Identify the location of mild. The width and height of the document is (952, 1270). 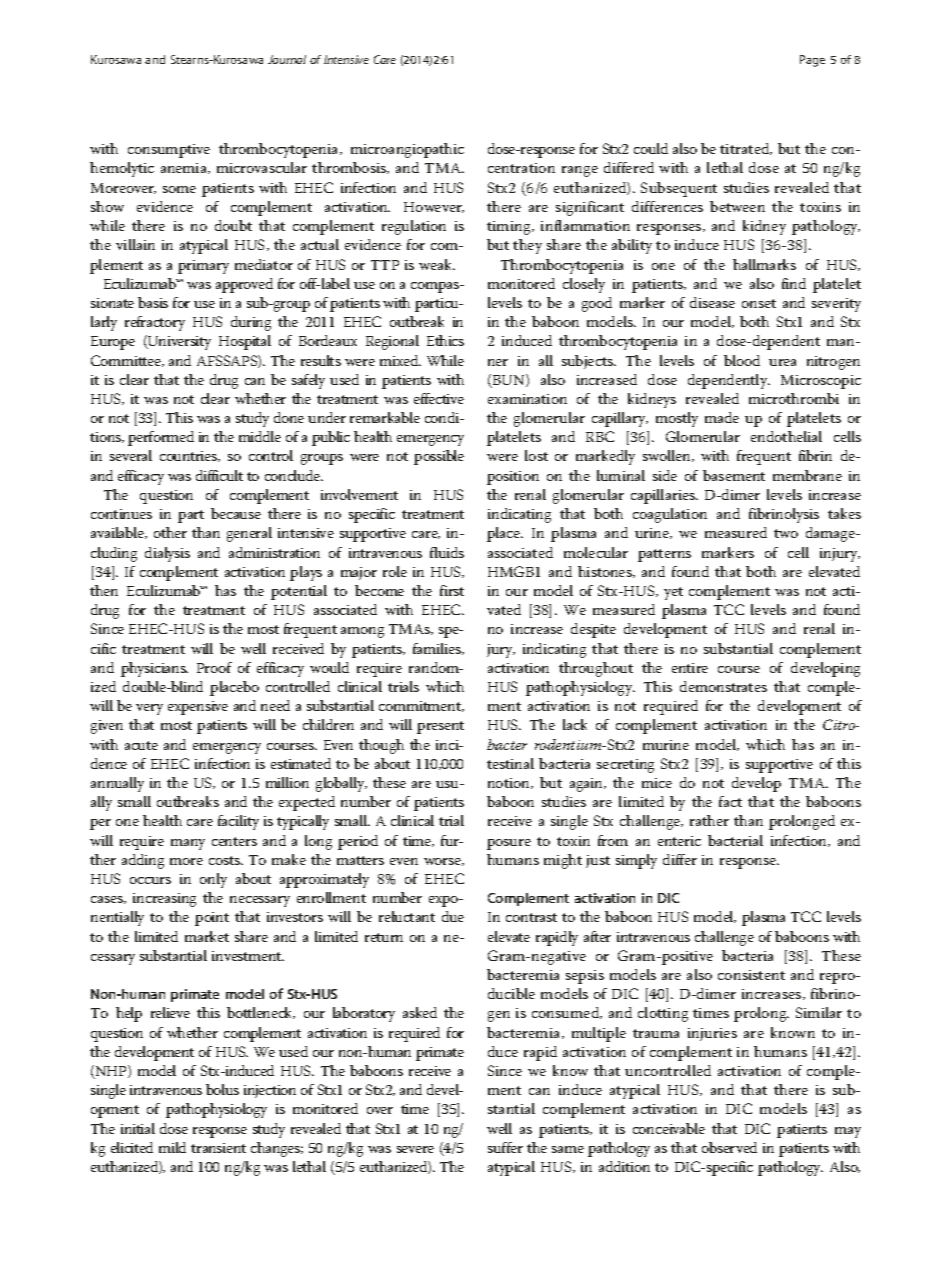
(172, 1147).
